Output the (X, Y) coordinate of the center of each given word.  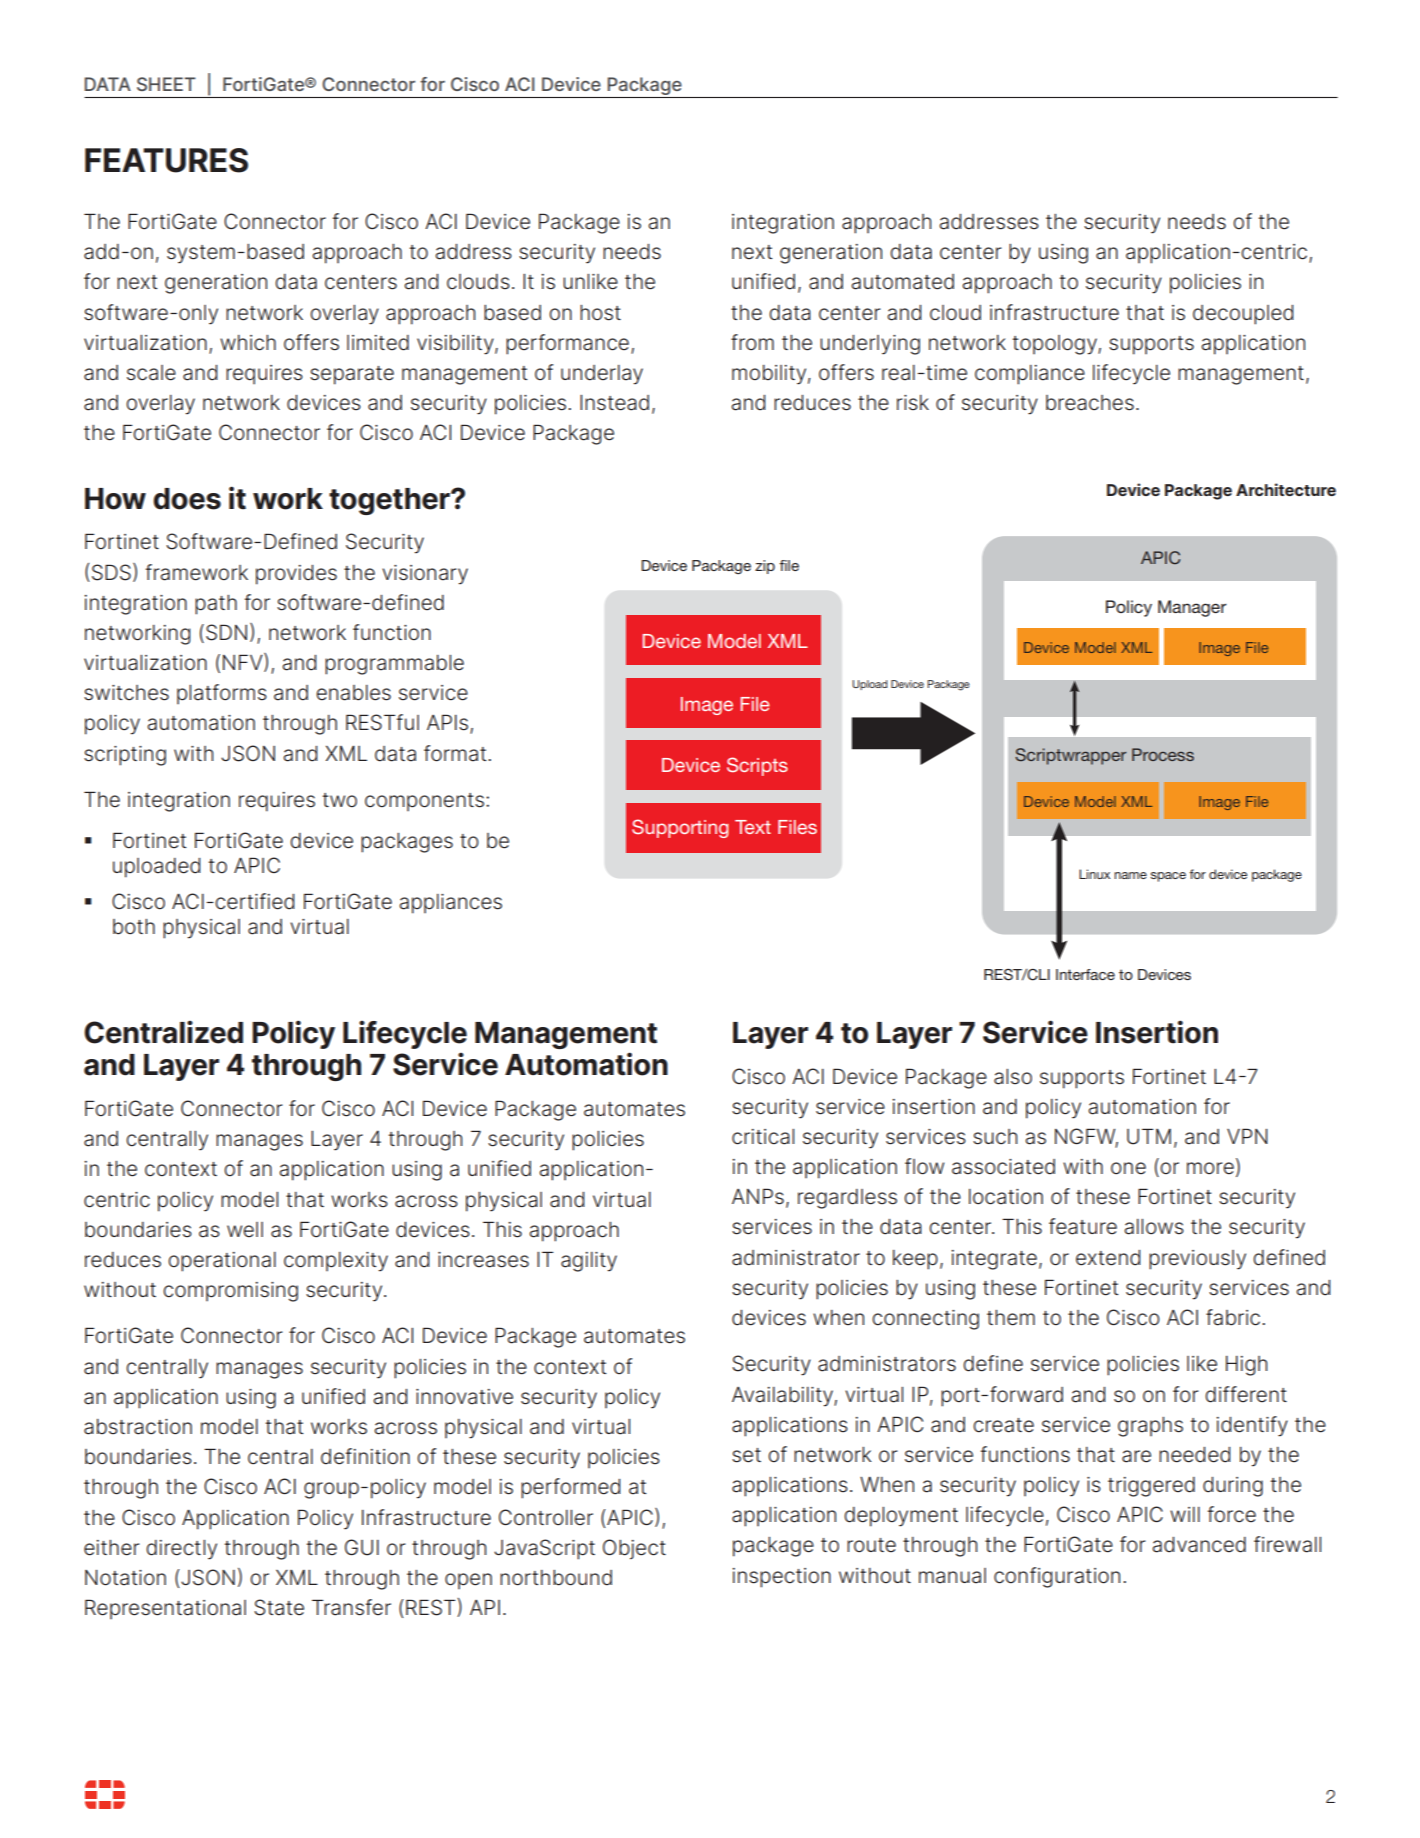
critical (763, 1137)
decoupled (1243, 315)
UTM (1149, 1136)
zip (765, 567)
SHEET (166, 84)
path (216, 605)
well (245, 1230)
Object (634, 1549)
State (279, 1607)
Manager (1192, 608)
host (600, 313)
